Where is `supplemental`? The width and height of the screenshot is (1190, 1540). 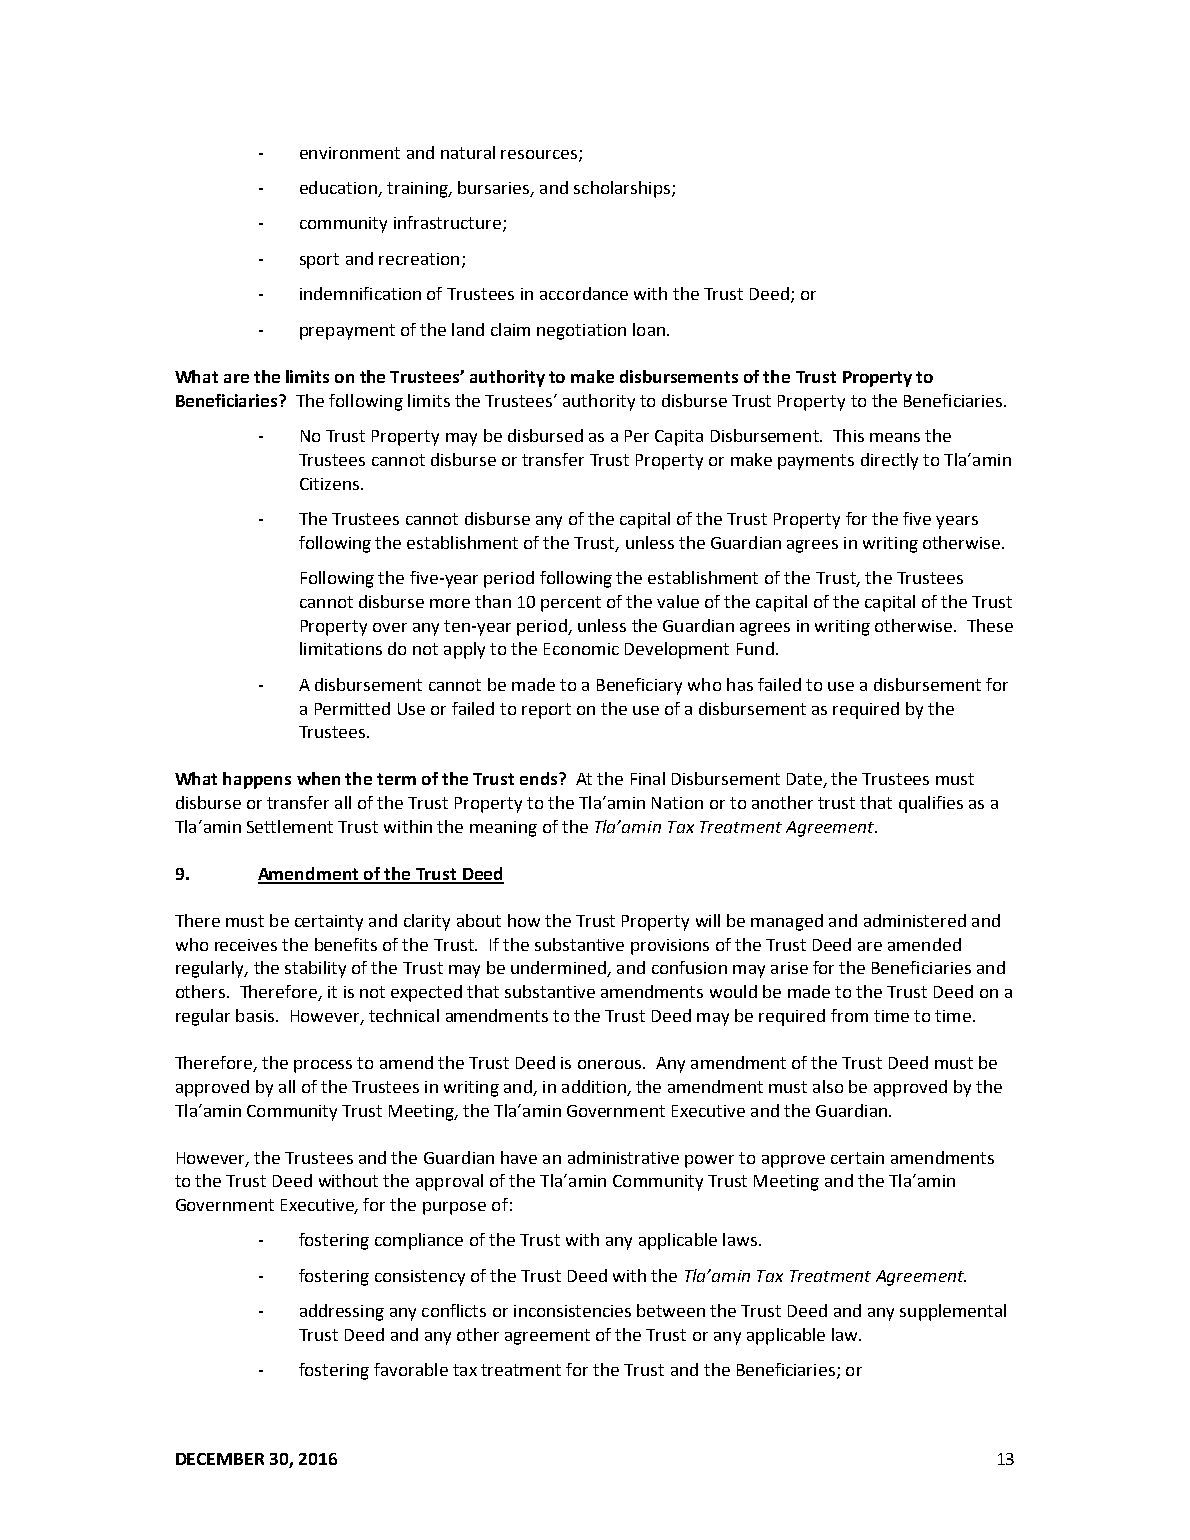
supplemental is located at coordinates (953, 1312).
